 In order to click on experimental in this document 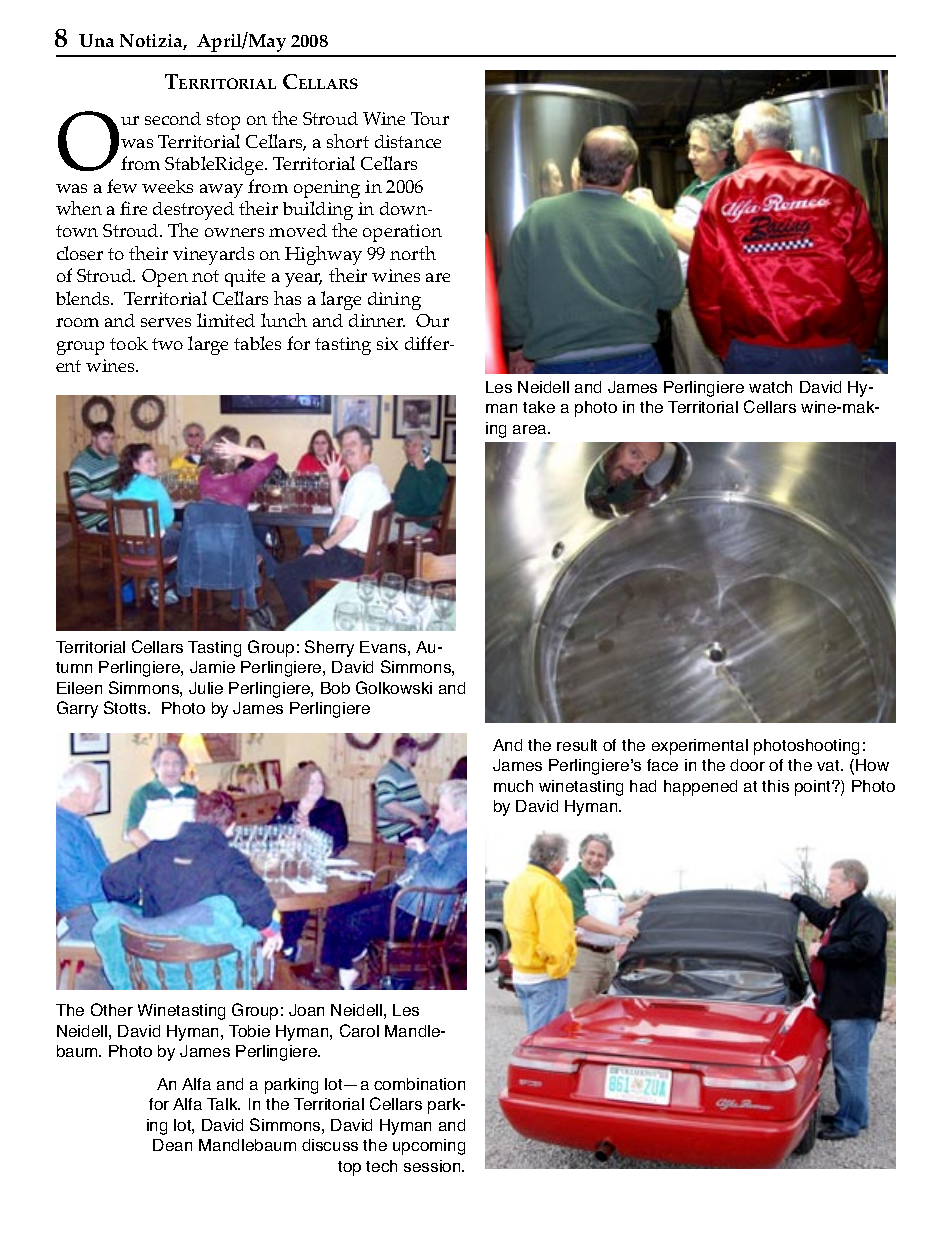, I will do `click(700, 747)`.
